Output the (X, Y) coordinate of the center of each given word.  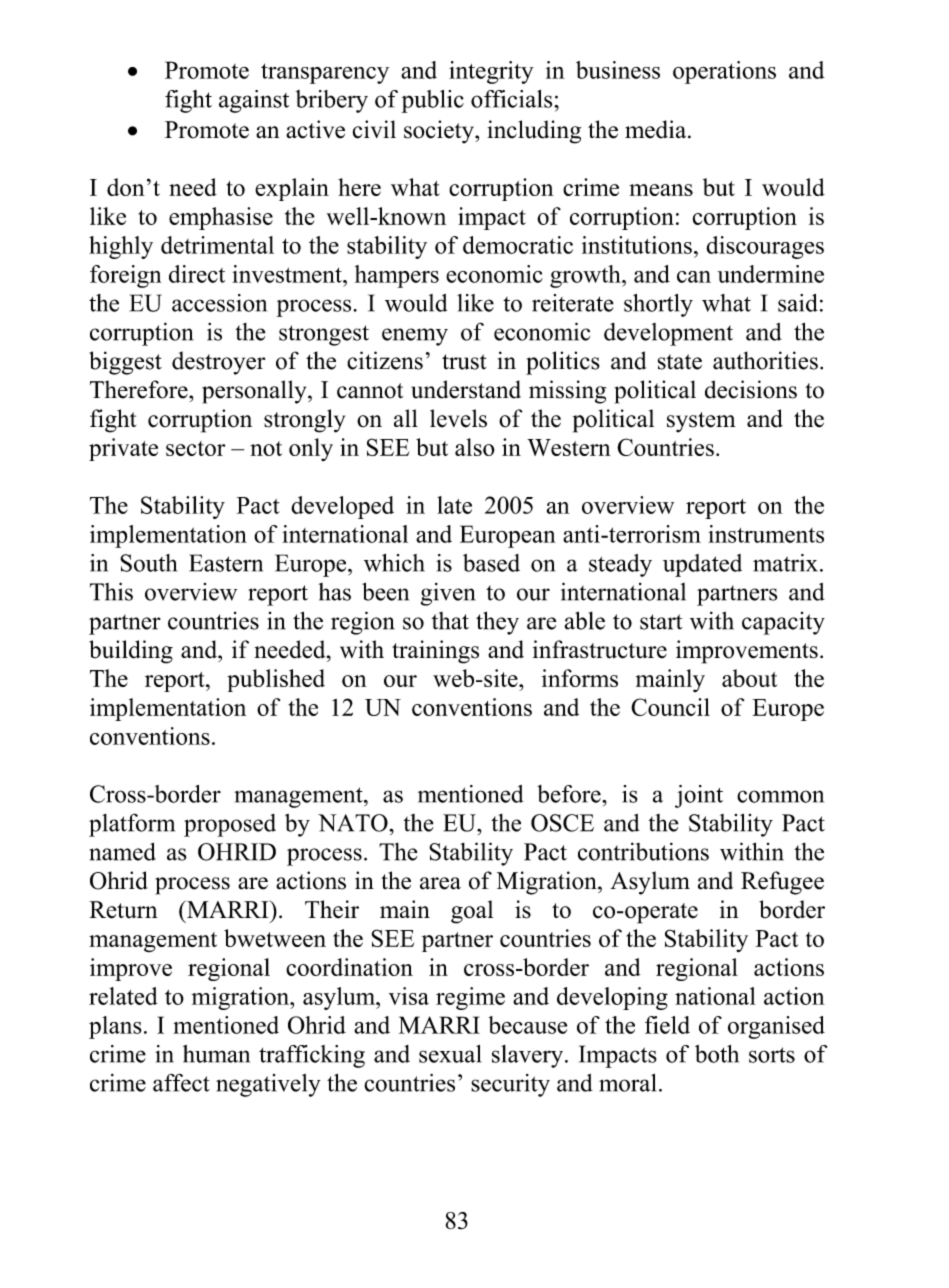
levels (458, 418)
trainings (435, 652)
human (216, 1054)
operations (724, 72)
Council (670, 707)
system (701, 422)
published (276, 680)
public (432, 101)
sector (196, 448)
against (254, 101)
